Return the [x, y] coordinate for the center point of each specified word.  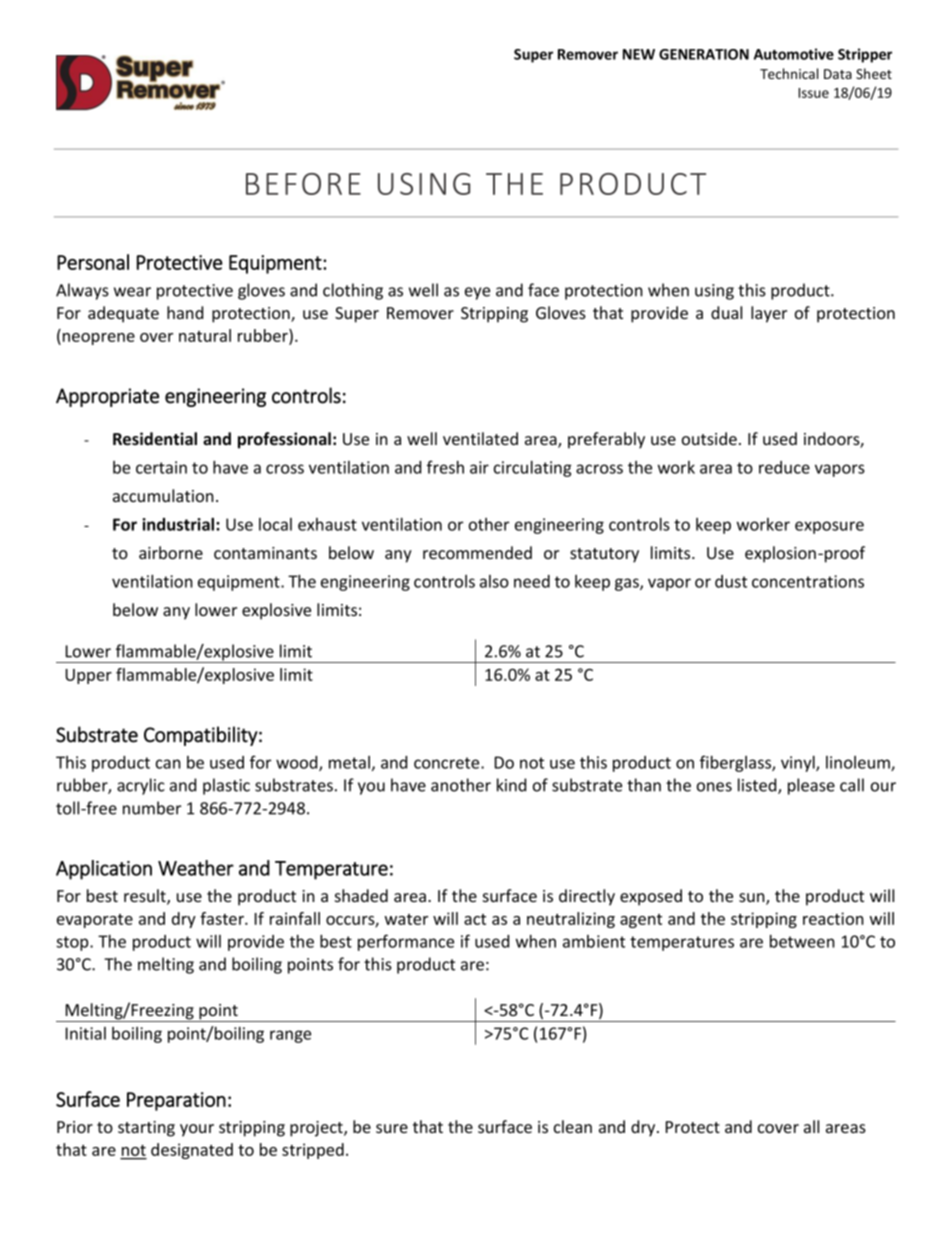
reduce [784, 467]
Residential [155, 439]
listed [758, 786]
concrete [448, 763]
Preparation [176, 1101]
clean [573, 1126]
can [168, 764]
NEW [639, 54]
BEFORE [303, 184]
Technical [789, 73]
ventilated [480, 438]
